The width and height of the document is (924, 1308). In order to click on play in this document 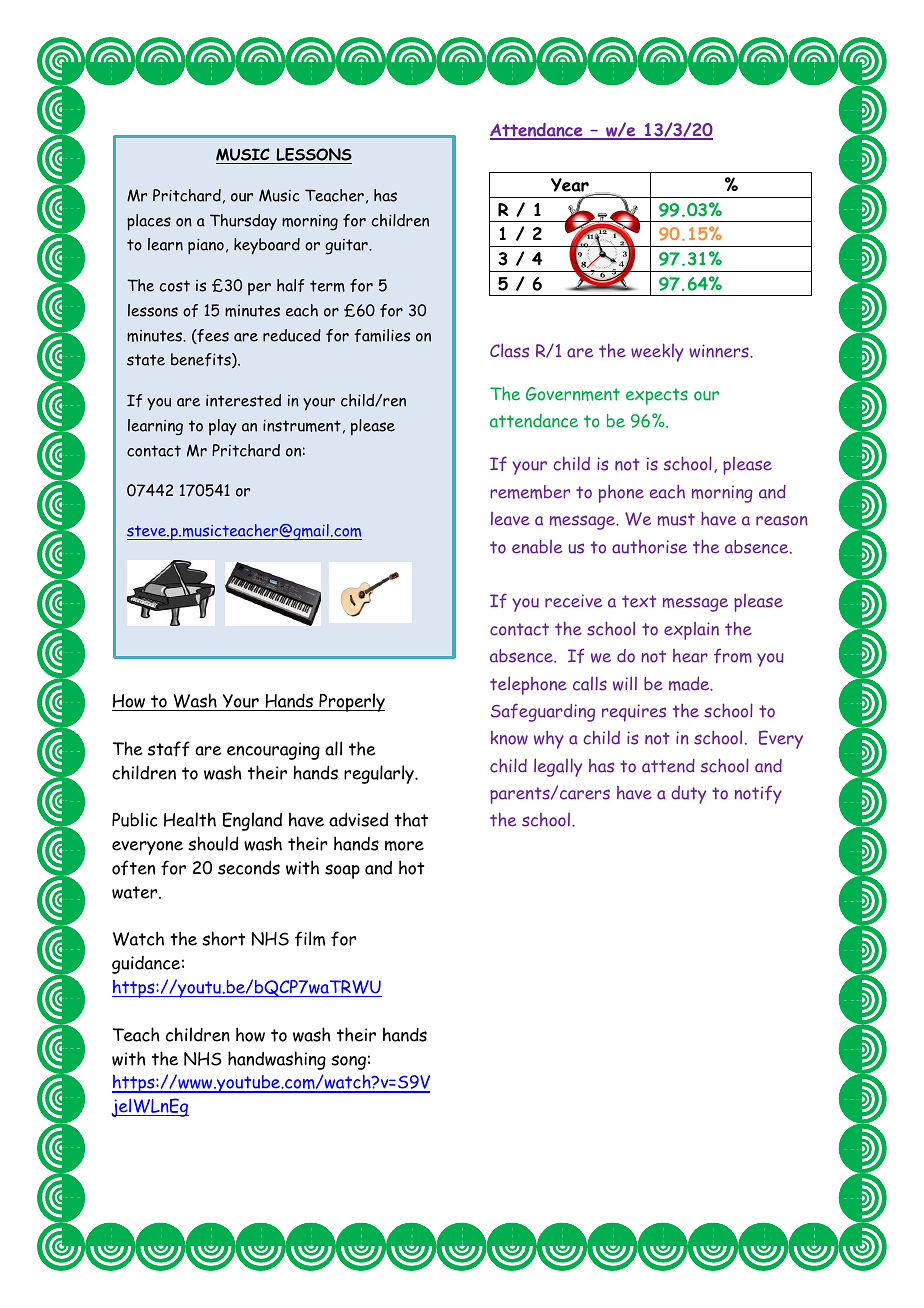, I will do `click(223, 427)`.
